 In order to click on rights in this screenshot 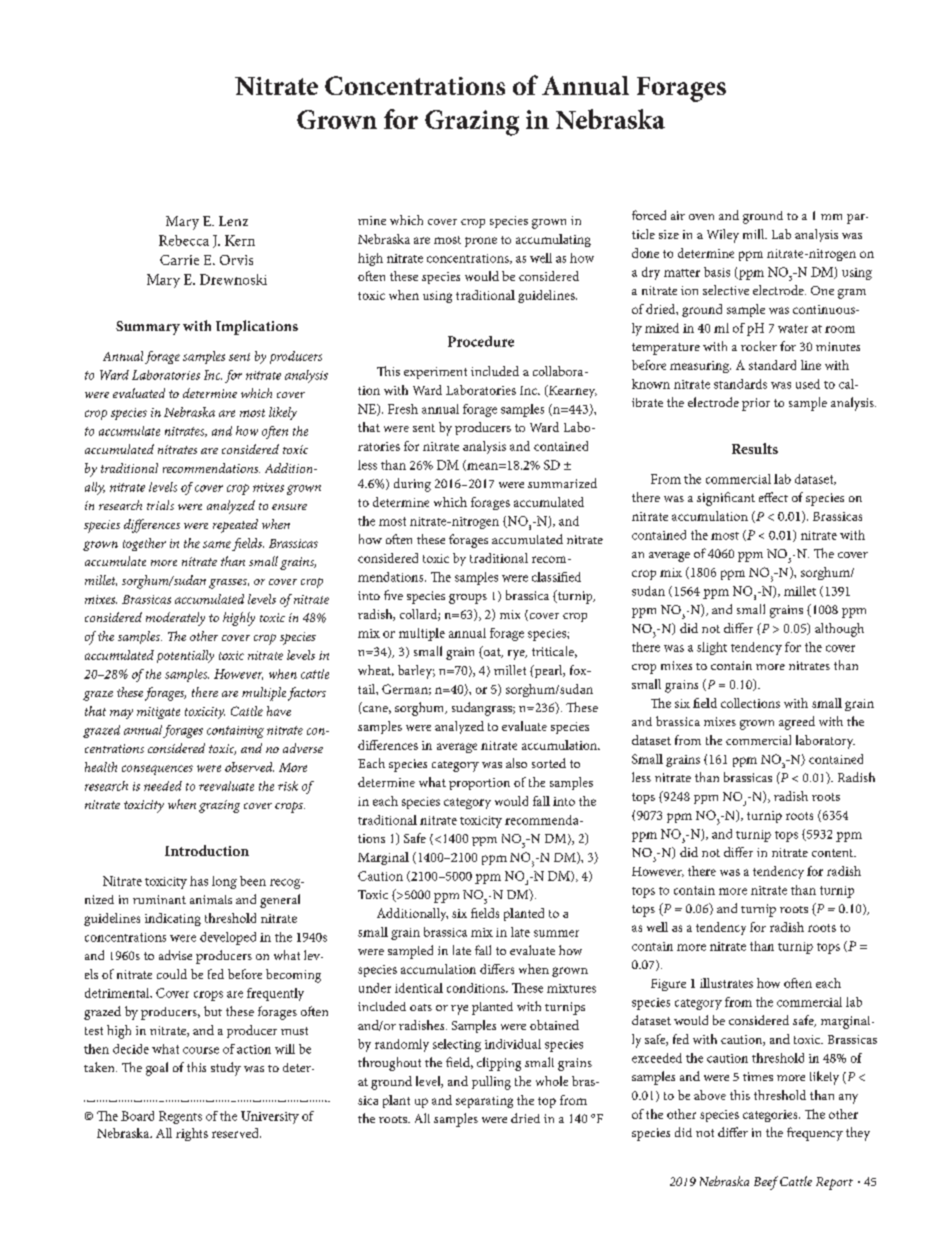, I will do `click(192, 1134)`.
